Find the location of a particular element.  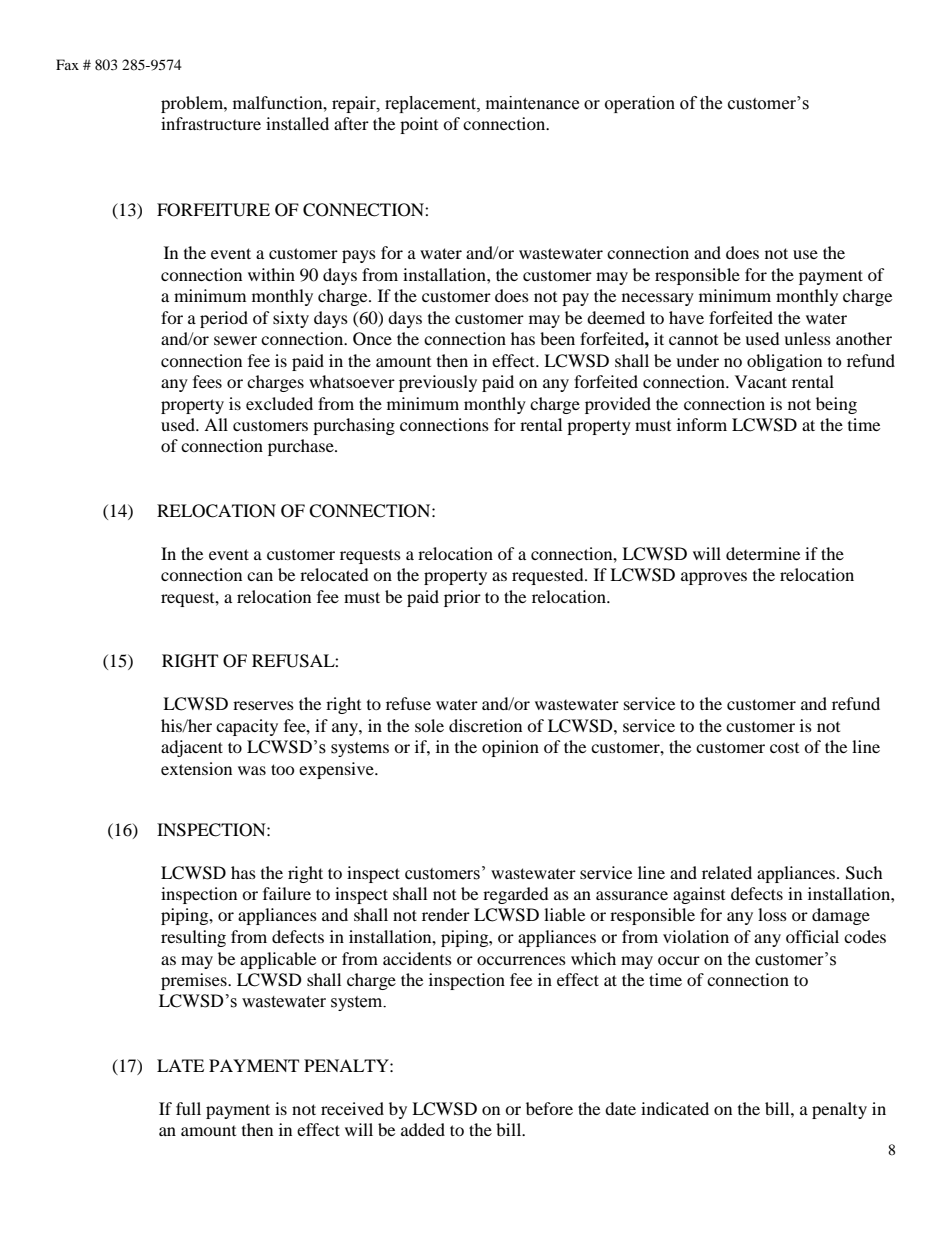

fees is located at coordinates (207, 381).
